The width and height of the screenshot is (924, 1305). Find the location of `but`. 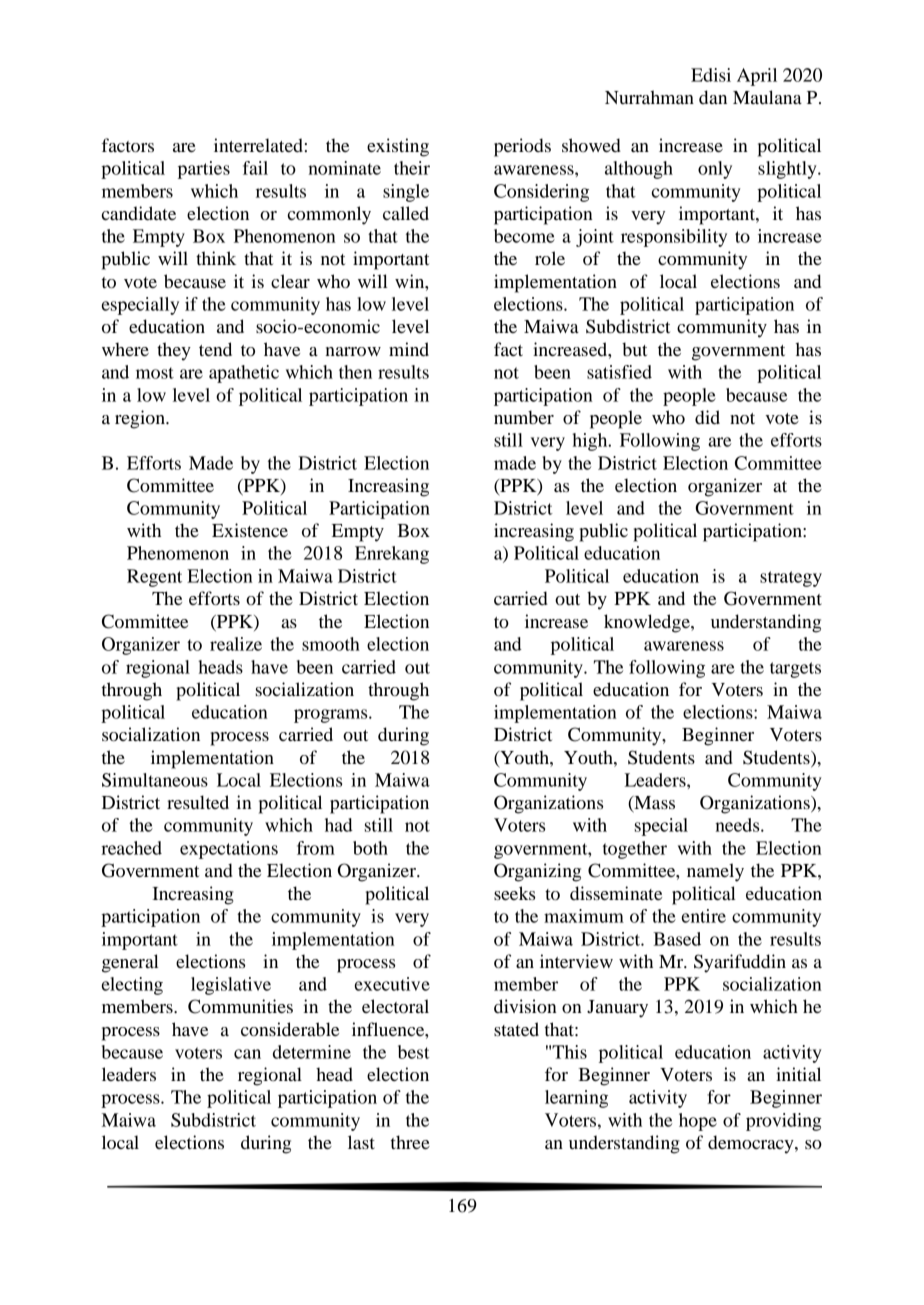

but is located at coordinates (634, 349).
